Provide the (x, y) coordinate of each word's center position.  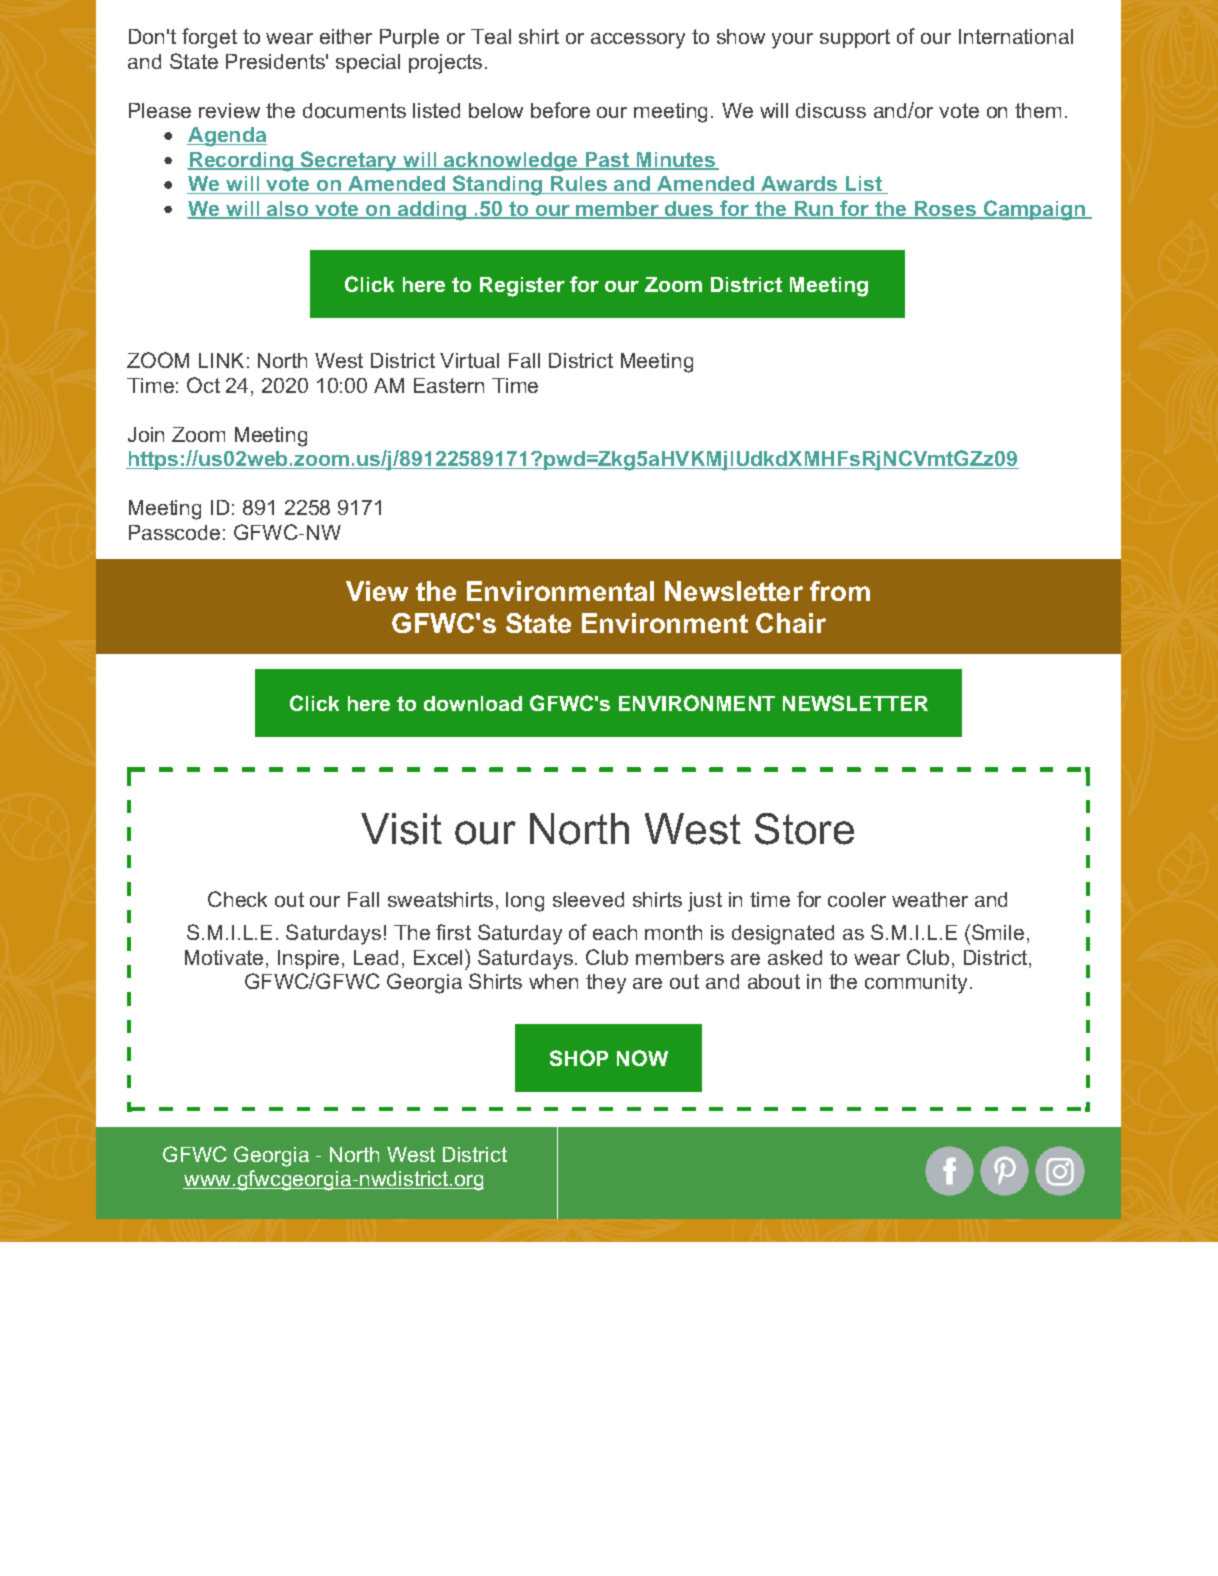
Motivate (224, 957)
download (473, 703)
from (840, 591)
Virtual (469, 360)
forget (209, 38)
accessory (638, 41)
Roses (945, 209)
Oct (203, 385)
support (855, 38)
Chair (791, 623)
